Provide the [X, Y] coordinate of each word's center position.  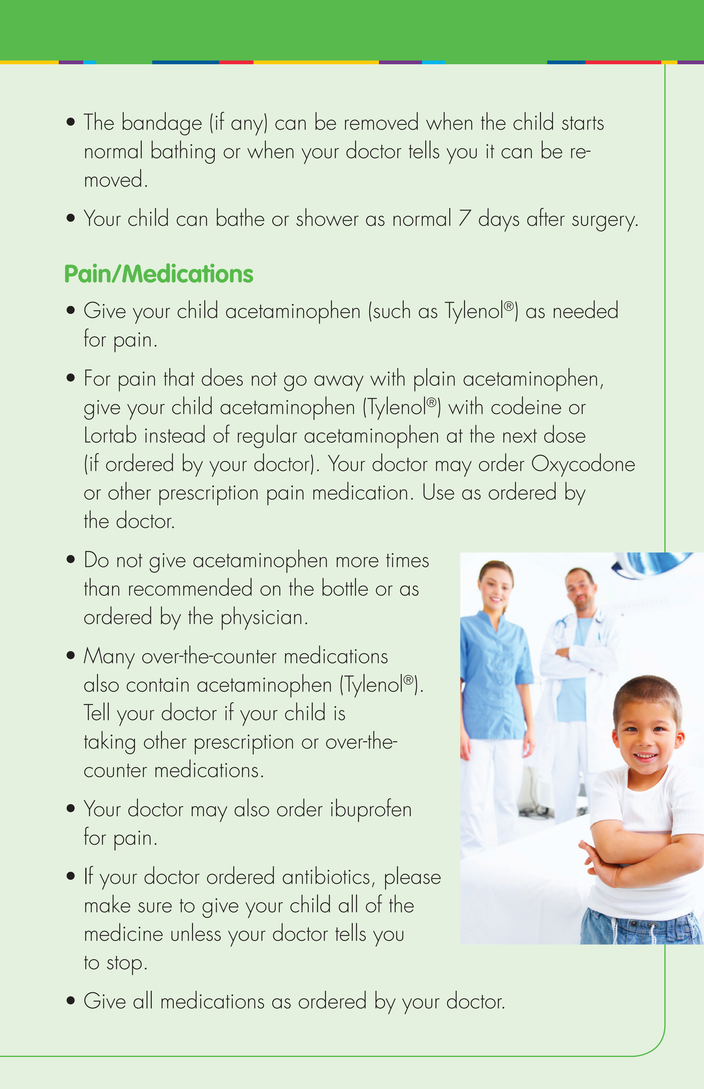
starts [583, 123]
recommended [190, 587]
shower [327, 217]
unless [196, 932]
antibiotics [326, 875]
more [357, 562]
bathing [183, 152]
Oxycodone [583, 465]
